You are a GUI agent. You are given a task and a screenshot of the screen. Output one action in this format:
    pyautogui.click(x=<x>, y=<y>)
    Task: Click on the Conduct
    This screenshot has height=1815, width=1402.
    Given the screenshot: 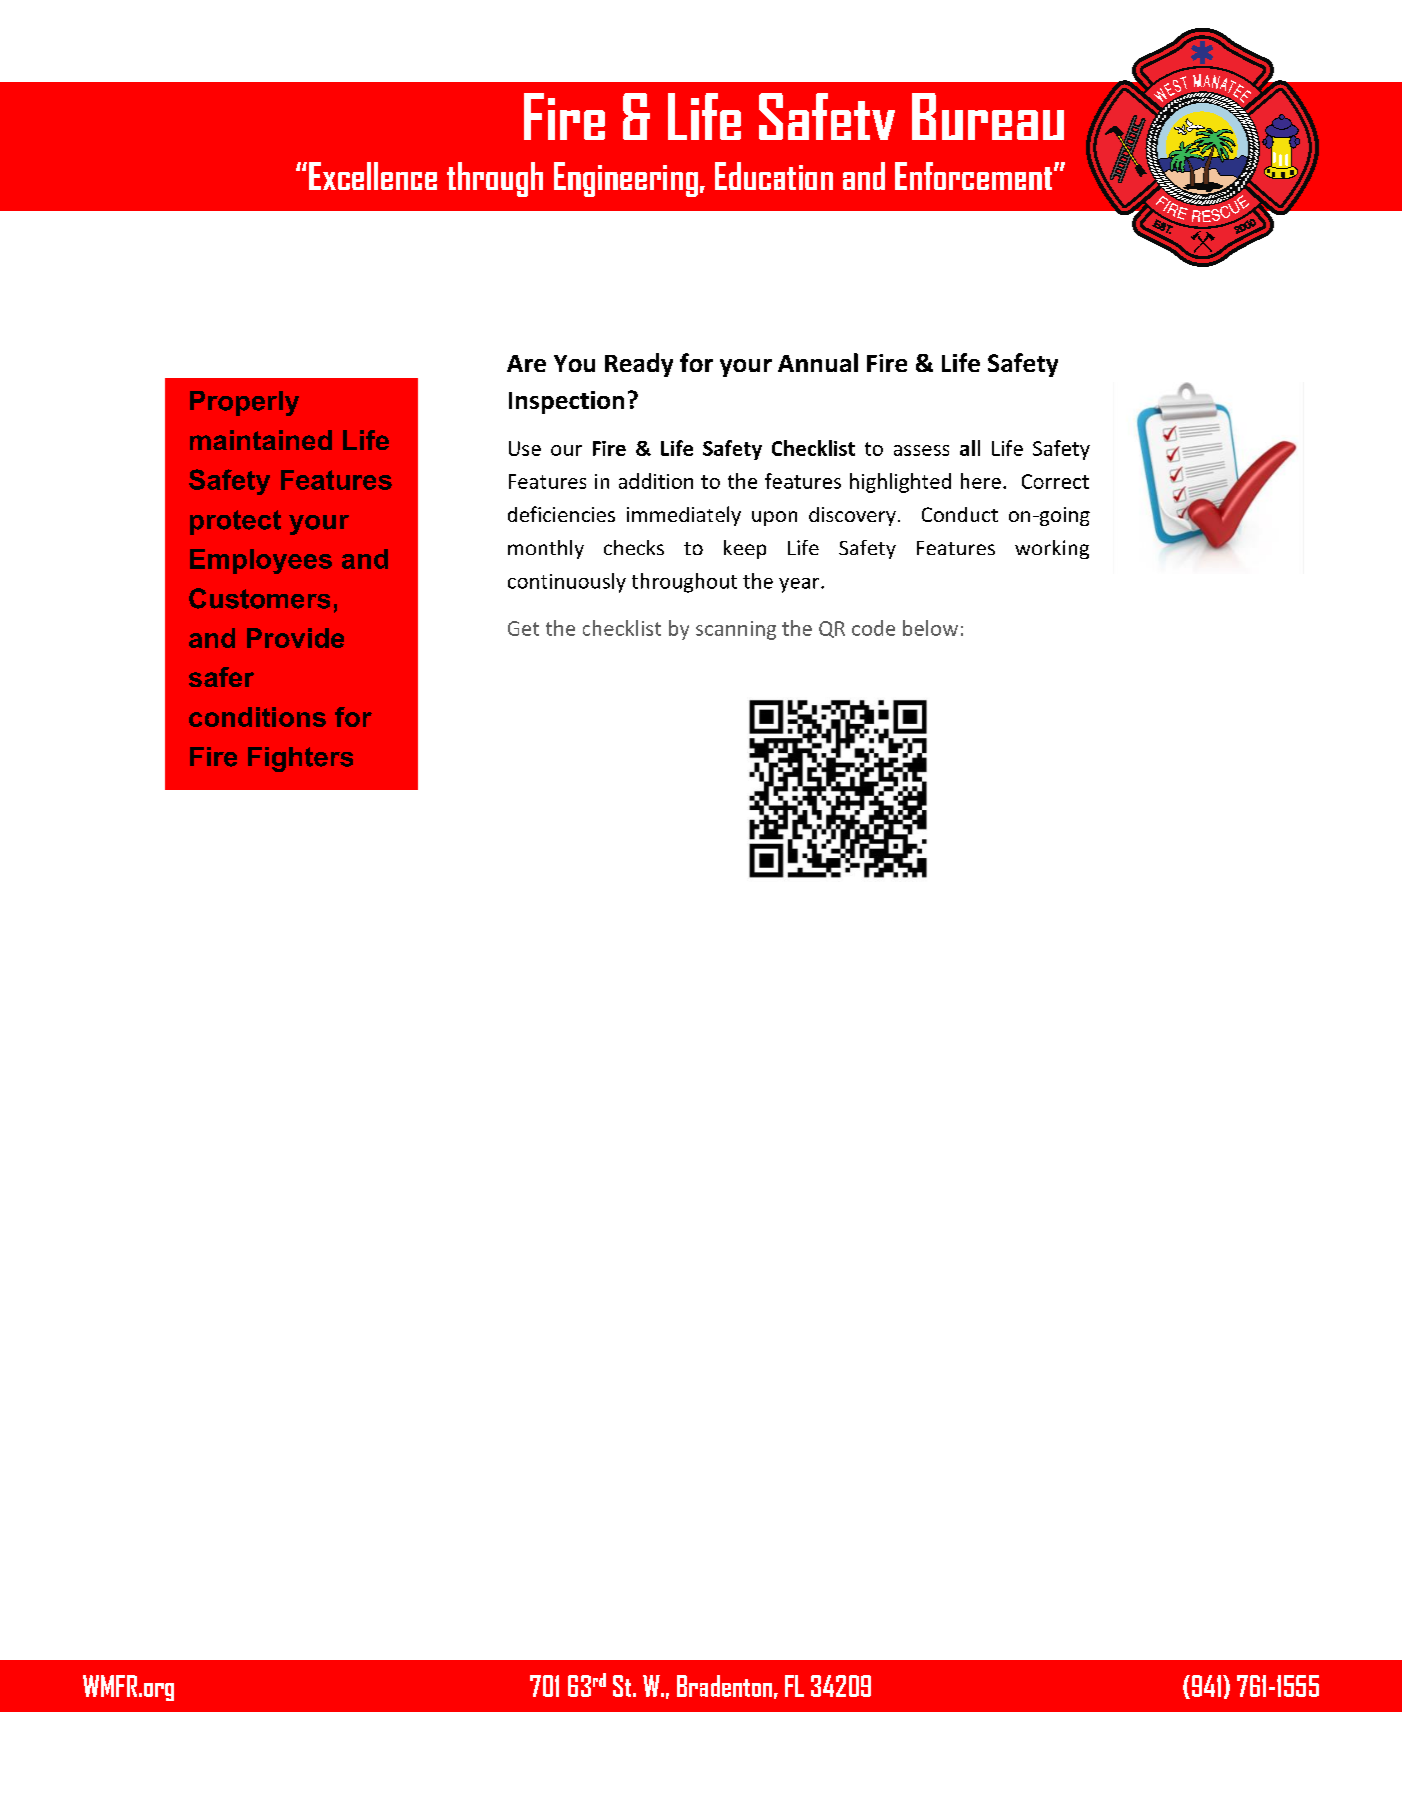 What is the action you would take?
    pyautogui.click(x=960, y=514)
